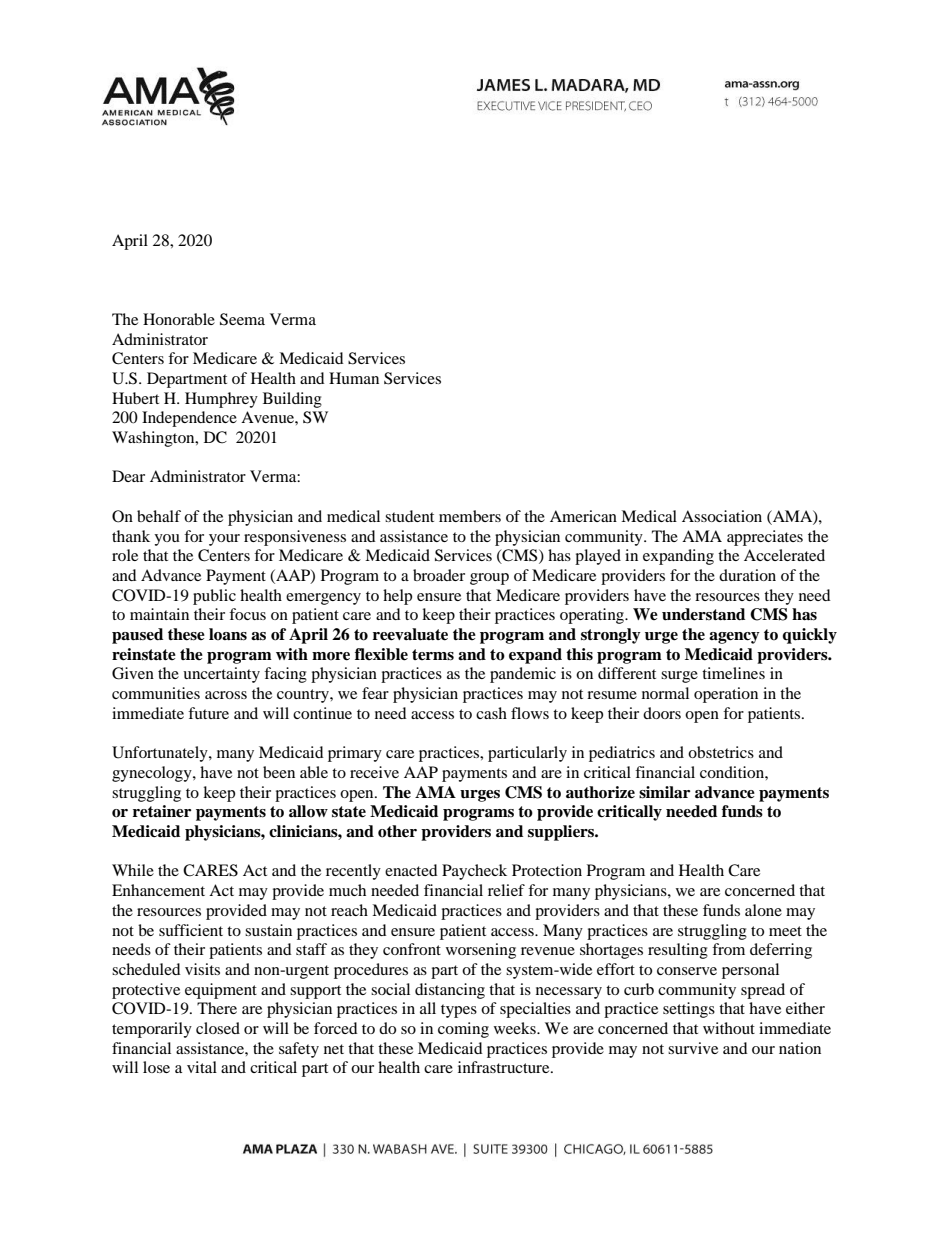 The height and width of the screenshot is (1233, 952). What do you see at coordinates (506, 890) in the screenshot?
I see `relief` at bounding box center [506, 890].
